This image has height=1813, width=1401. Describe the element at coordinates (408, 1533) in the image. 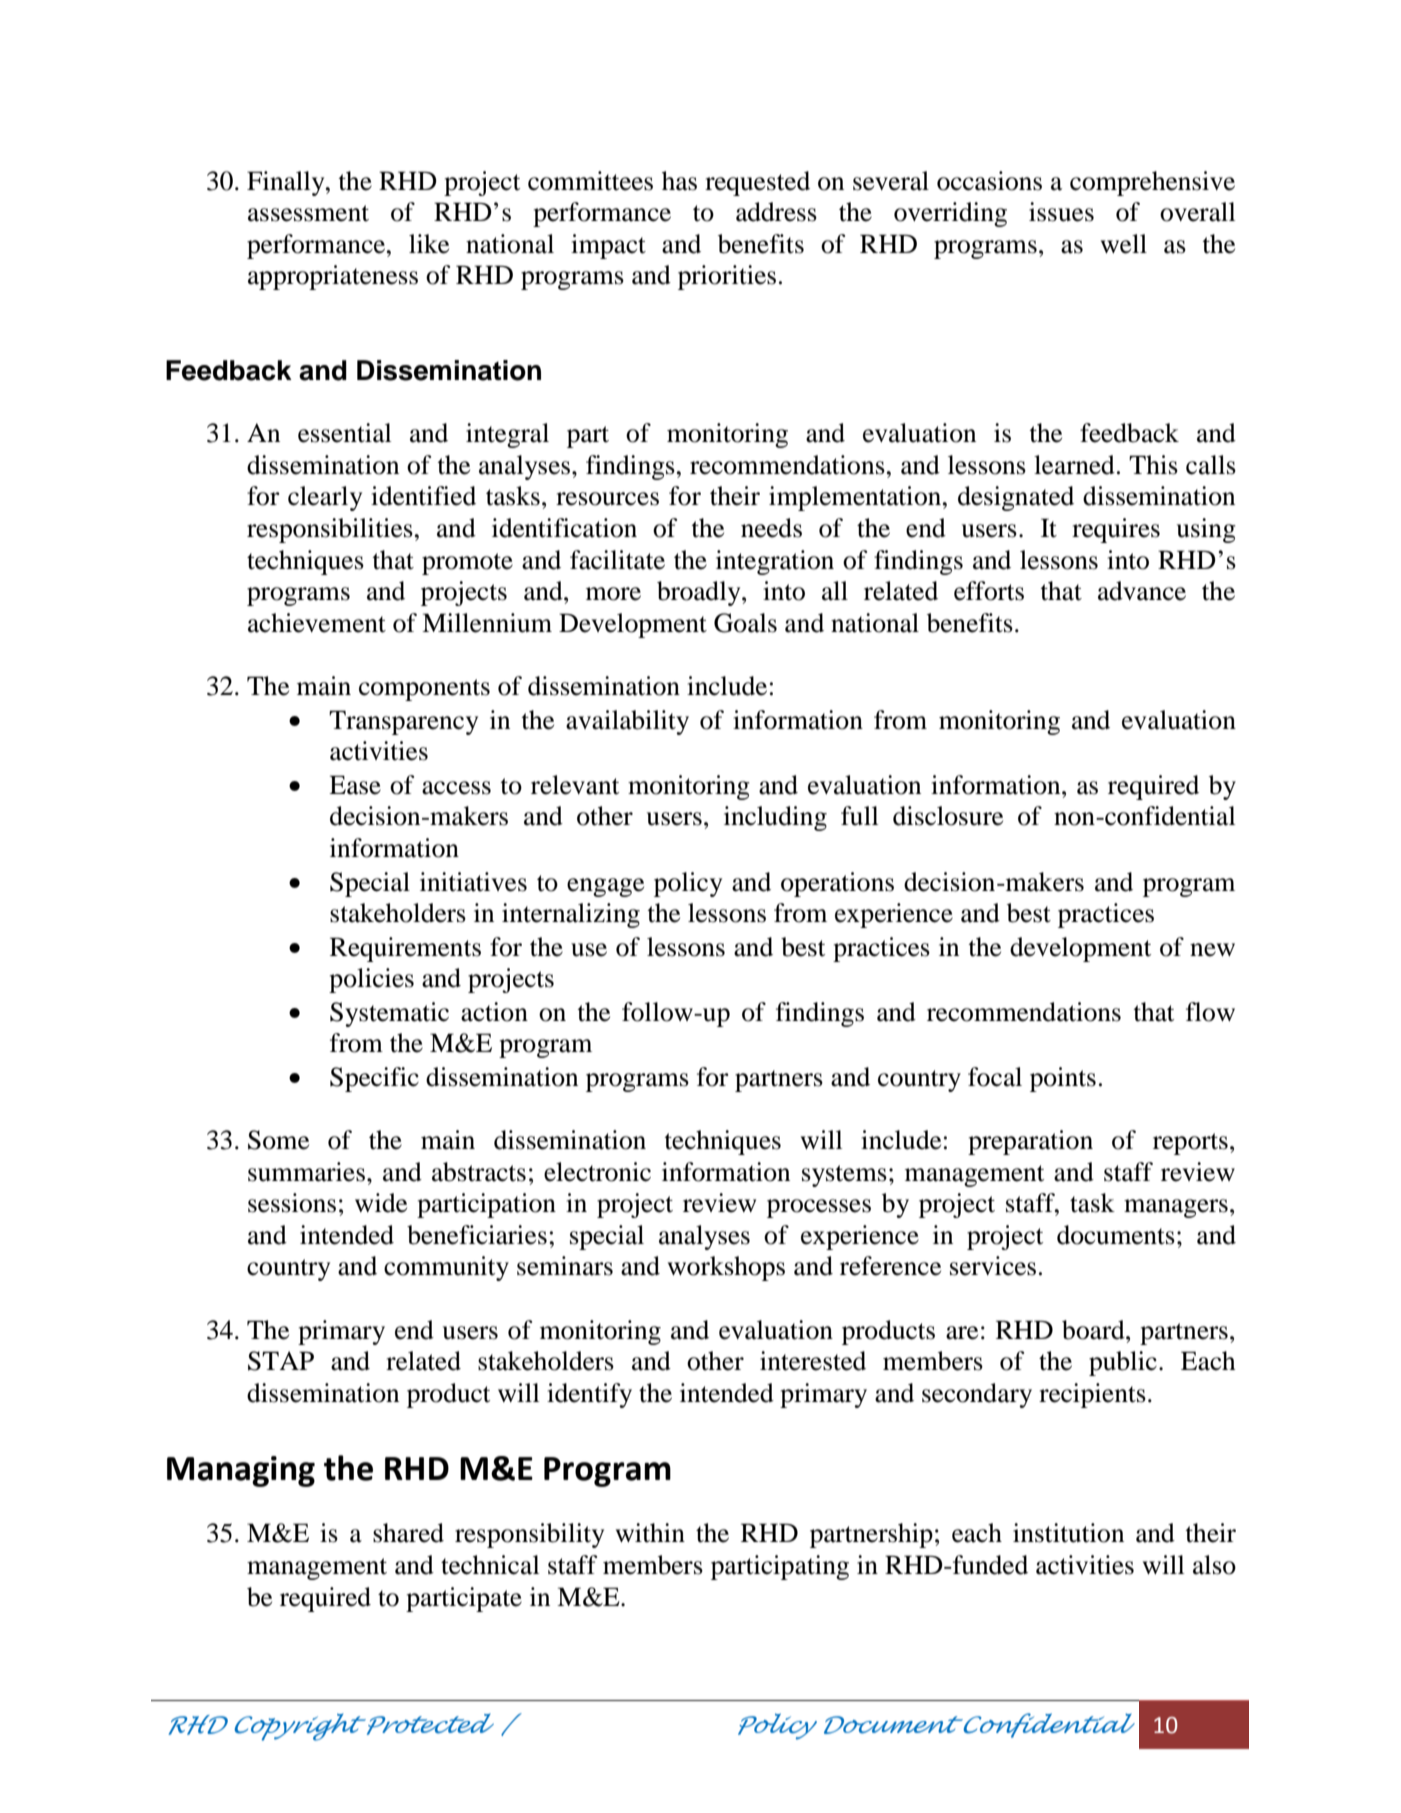

I see `shared` at that location.
